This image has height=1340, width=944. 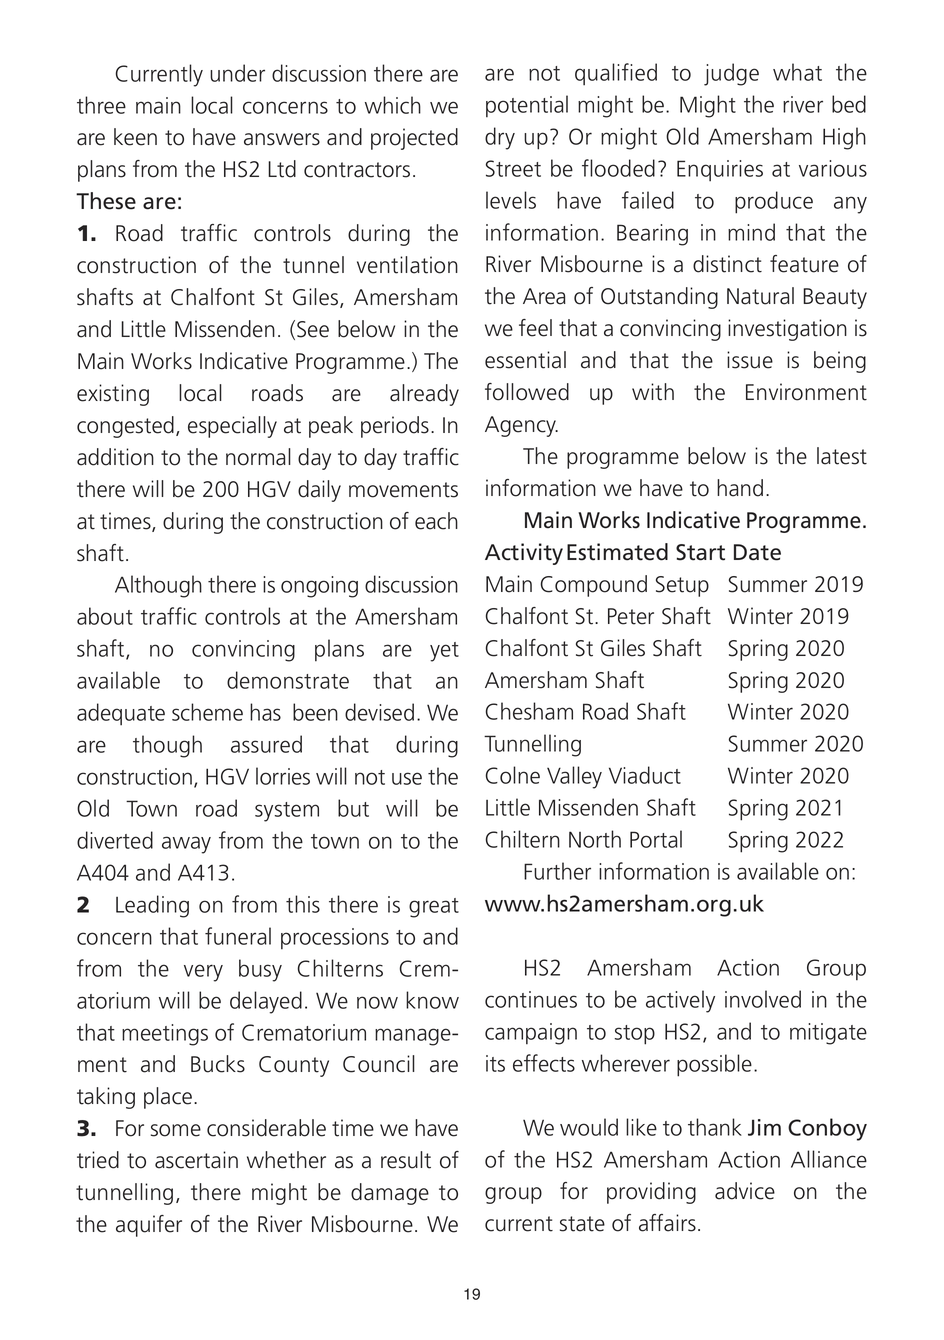 What do you see at coordinates (237, 73) in the image?
I see `under` at bounding box center [237, 73].
